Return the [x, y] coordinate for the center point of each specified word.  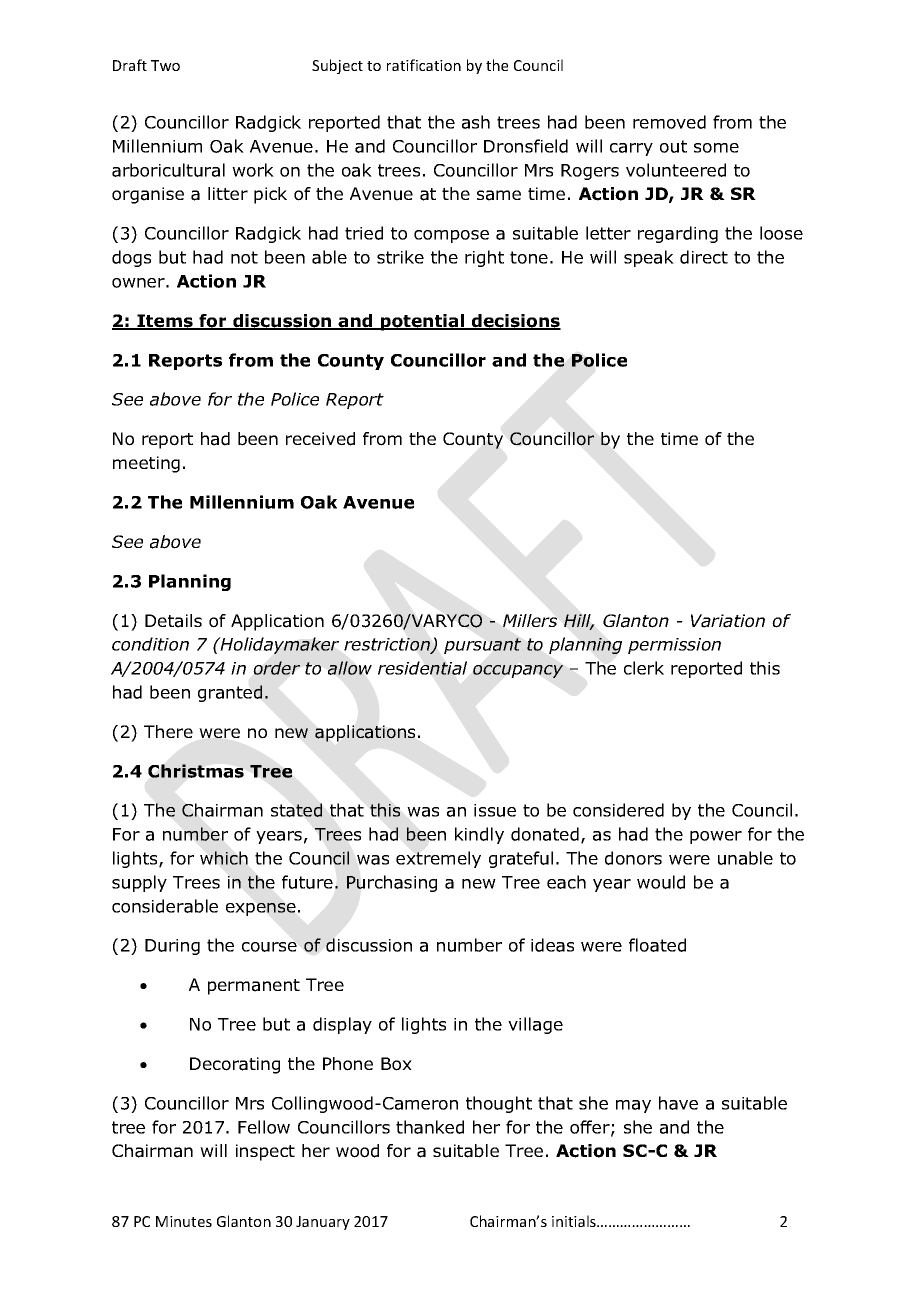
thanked [430, 1127]
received [320, 439]
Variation [728, 621]
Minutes [184, 1221]
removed [669, 122]
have [678, 1103]
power [716, 837]
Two [165, 65]
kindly [479, 835]
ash [476, 122]
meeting [146, 464]
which [224, 858]
